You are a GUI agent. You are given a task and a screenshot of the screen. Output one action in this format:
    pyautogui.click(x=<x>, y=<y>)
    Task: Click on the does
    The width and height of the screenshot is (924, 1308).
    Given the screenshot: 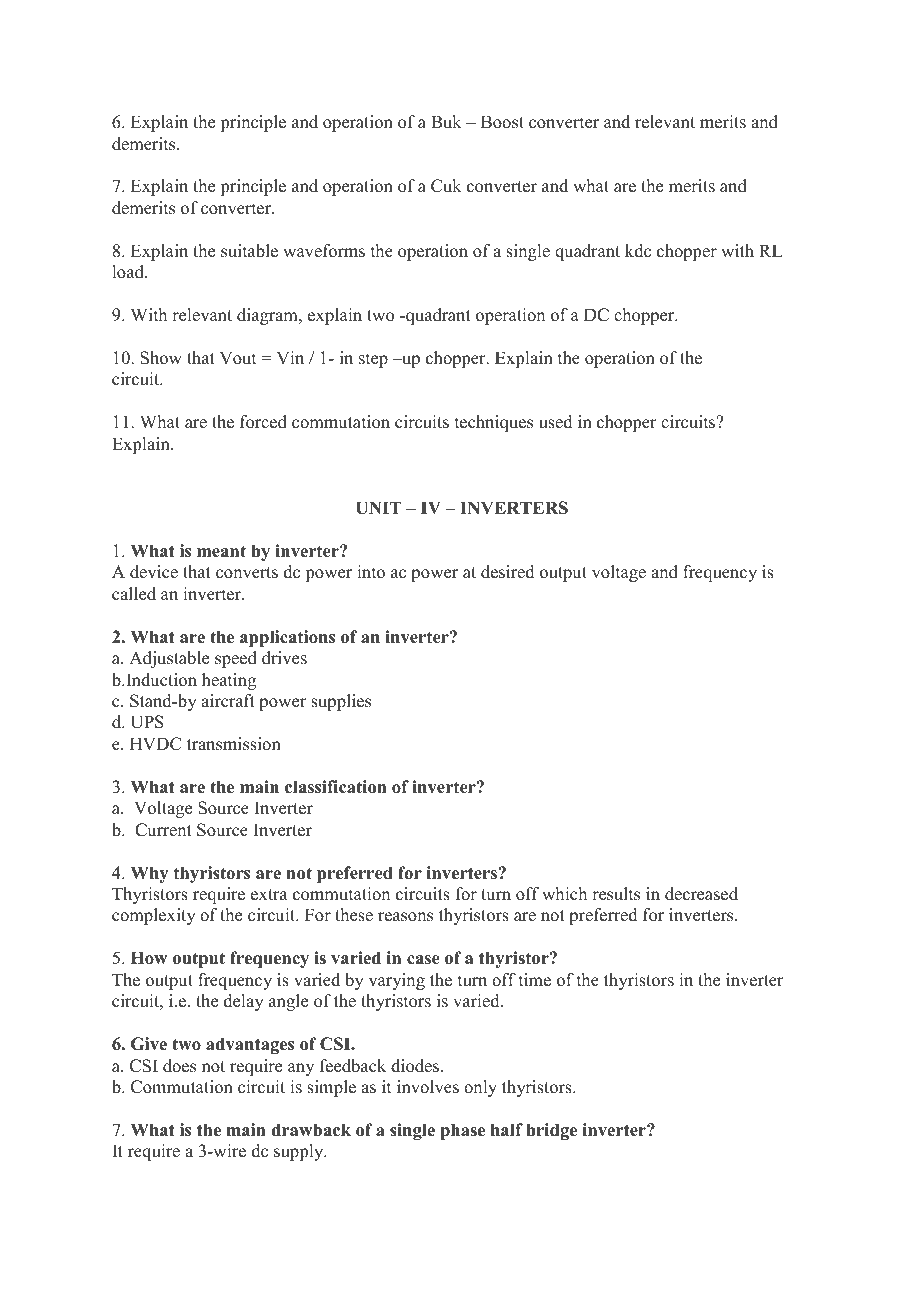 What is the action you would take?
    pyautogui.click(x=179, y=1066)
